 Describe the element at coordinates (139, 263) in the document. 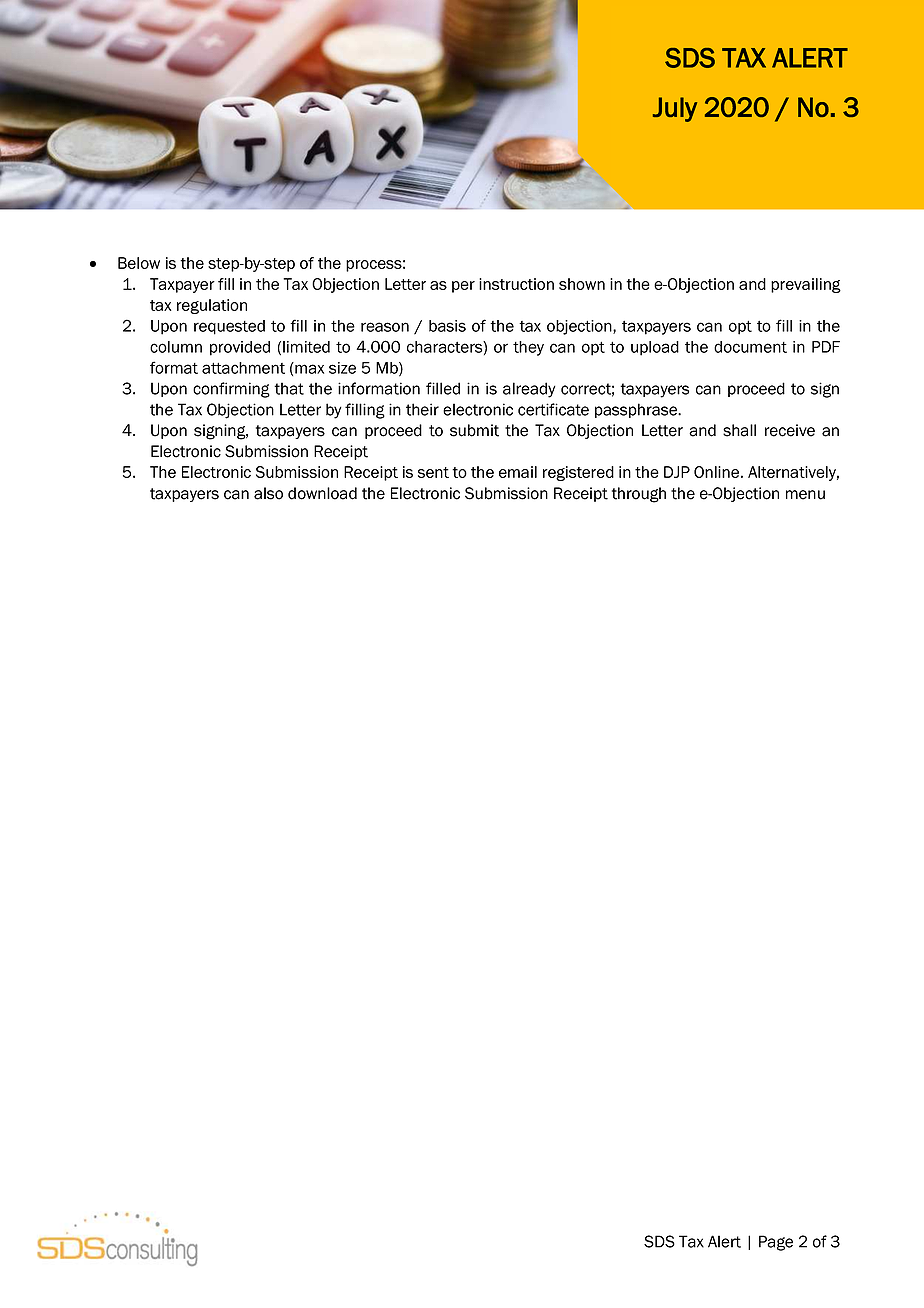

I see `Below` at that location.
